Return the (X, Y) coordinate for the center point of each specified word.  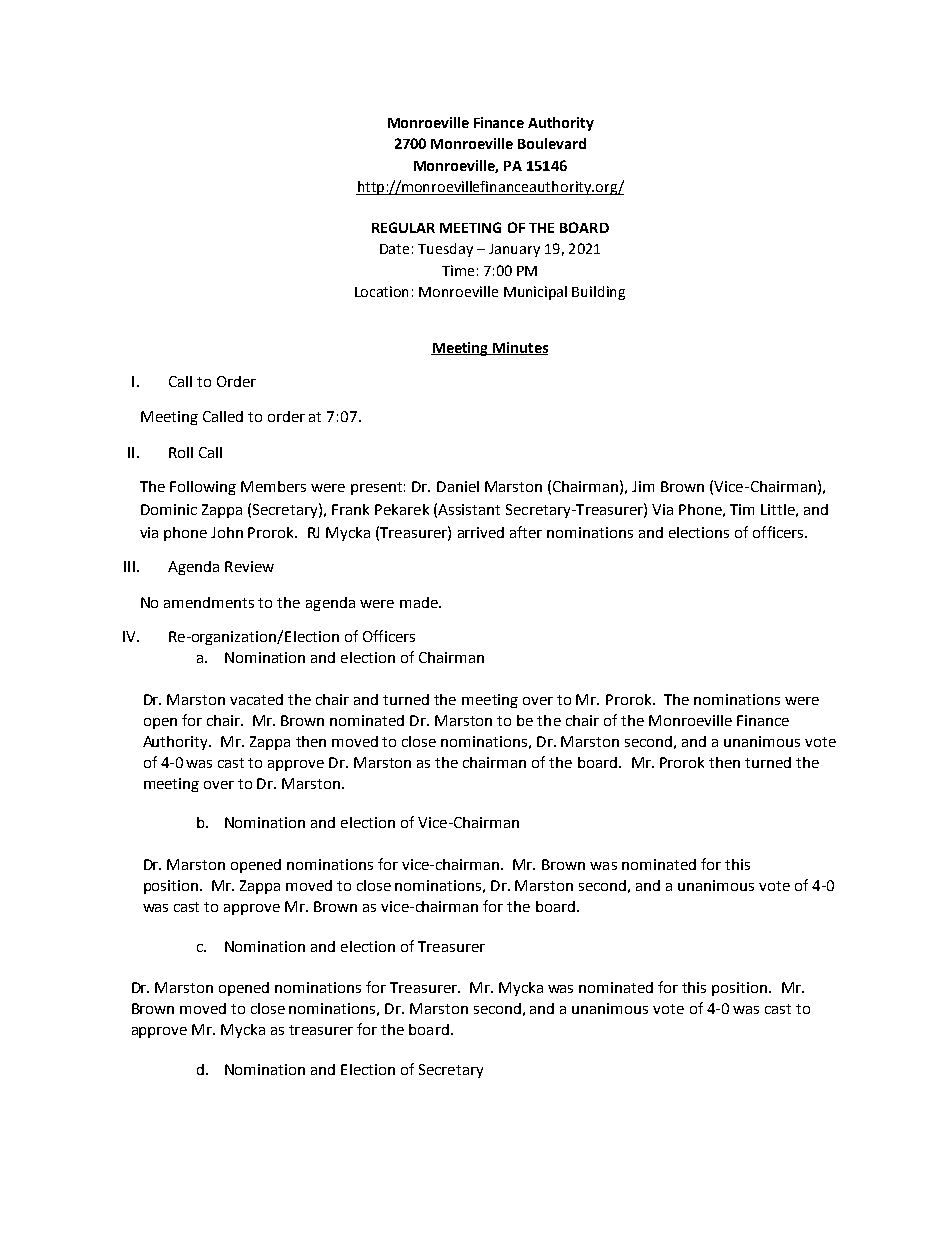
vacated (256, 699)
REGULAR (403, 227)
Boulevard (552, 143)
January (514, 250)
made (420, 602)
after (526, 532)
